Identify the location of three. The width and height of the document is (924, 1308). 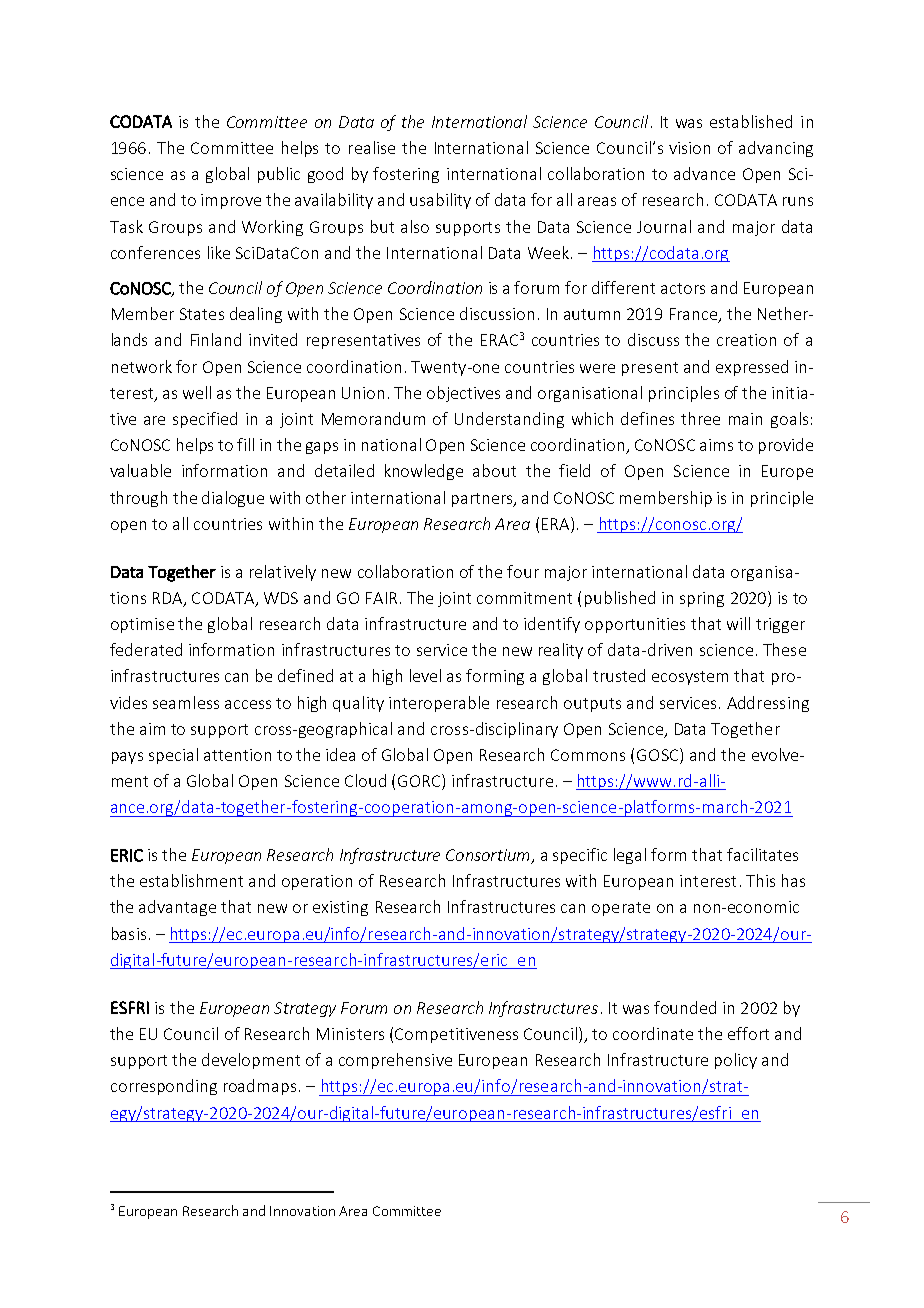
(700, 418).
